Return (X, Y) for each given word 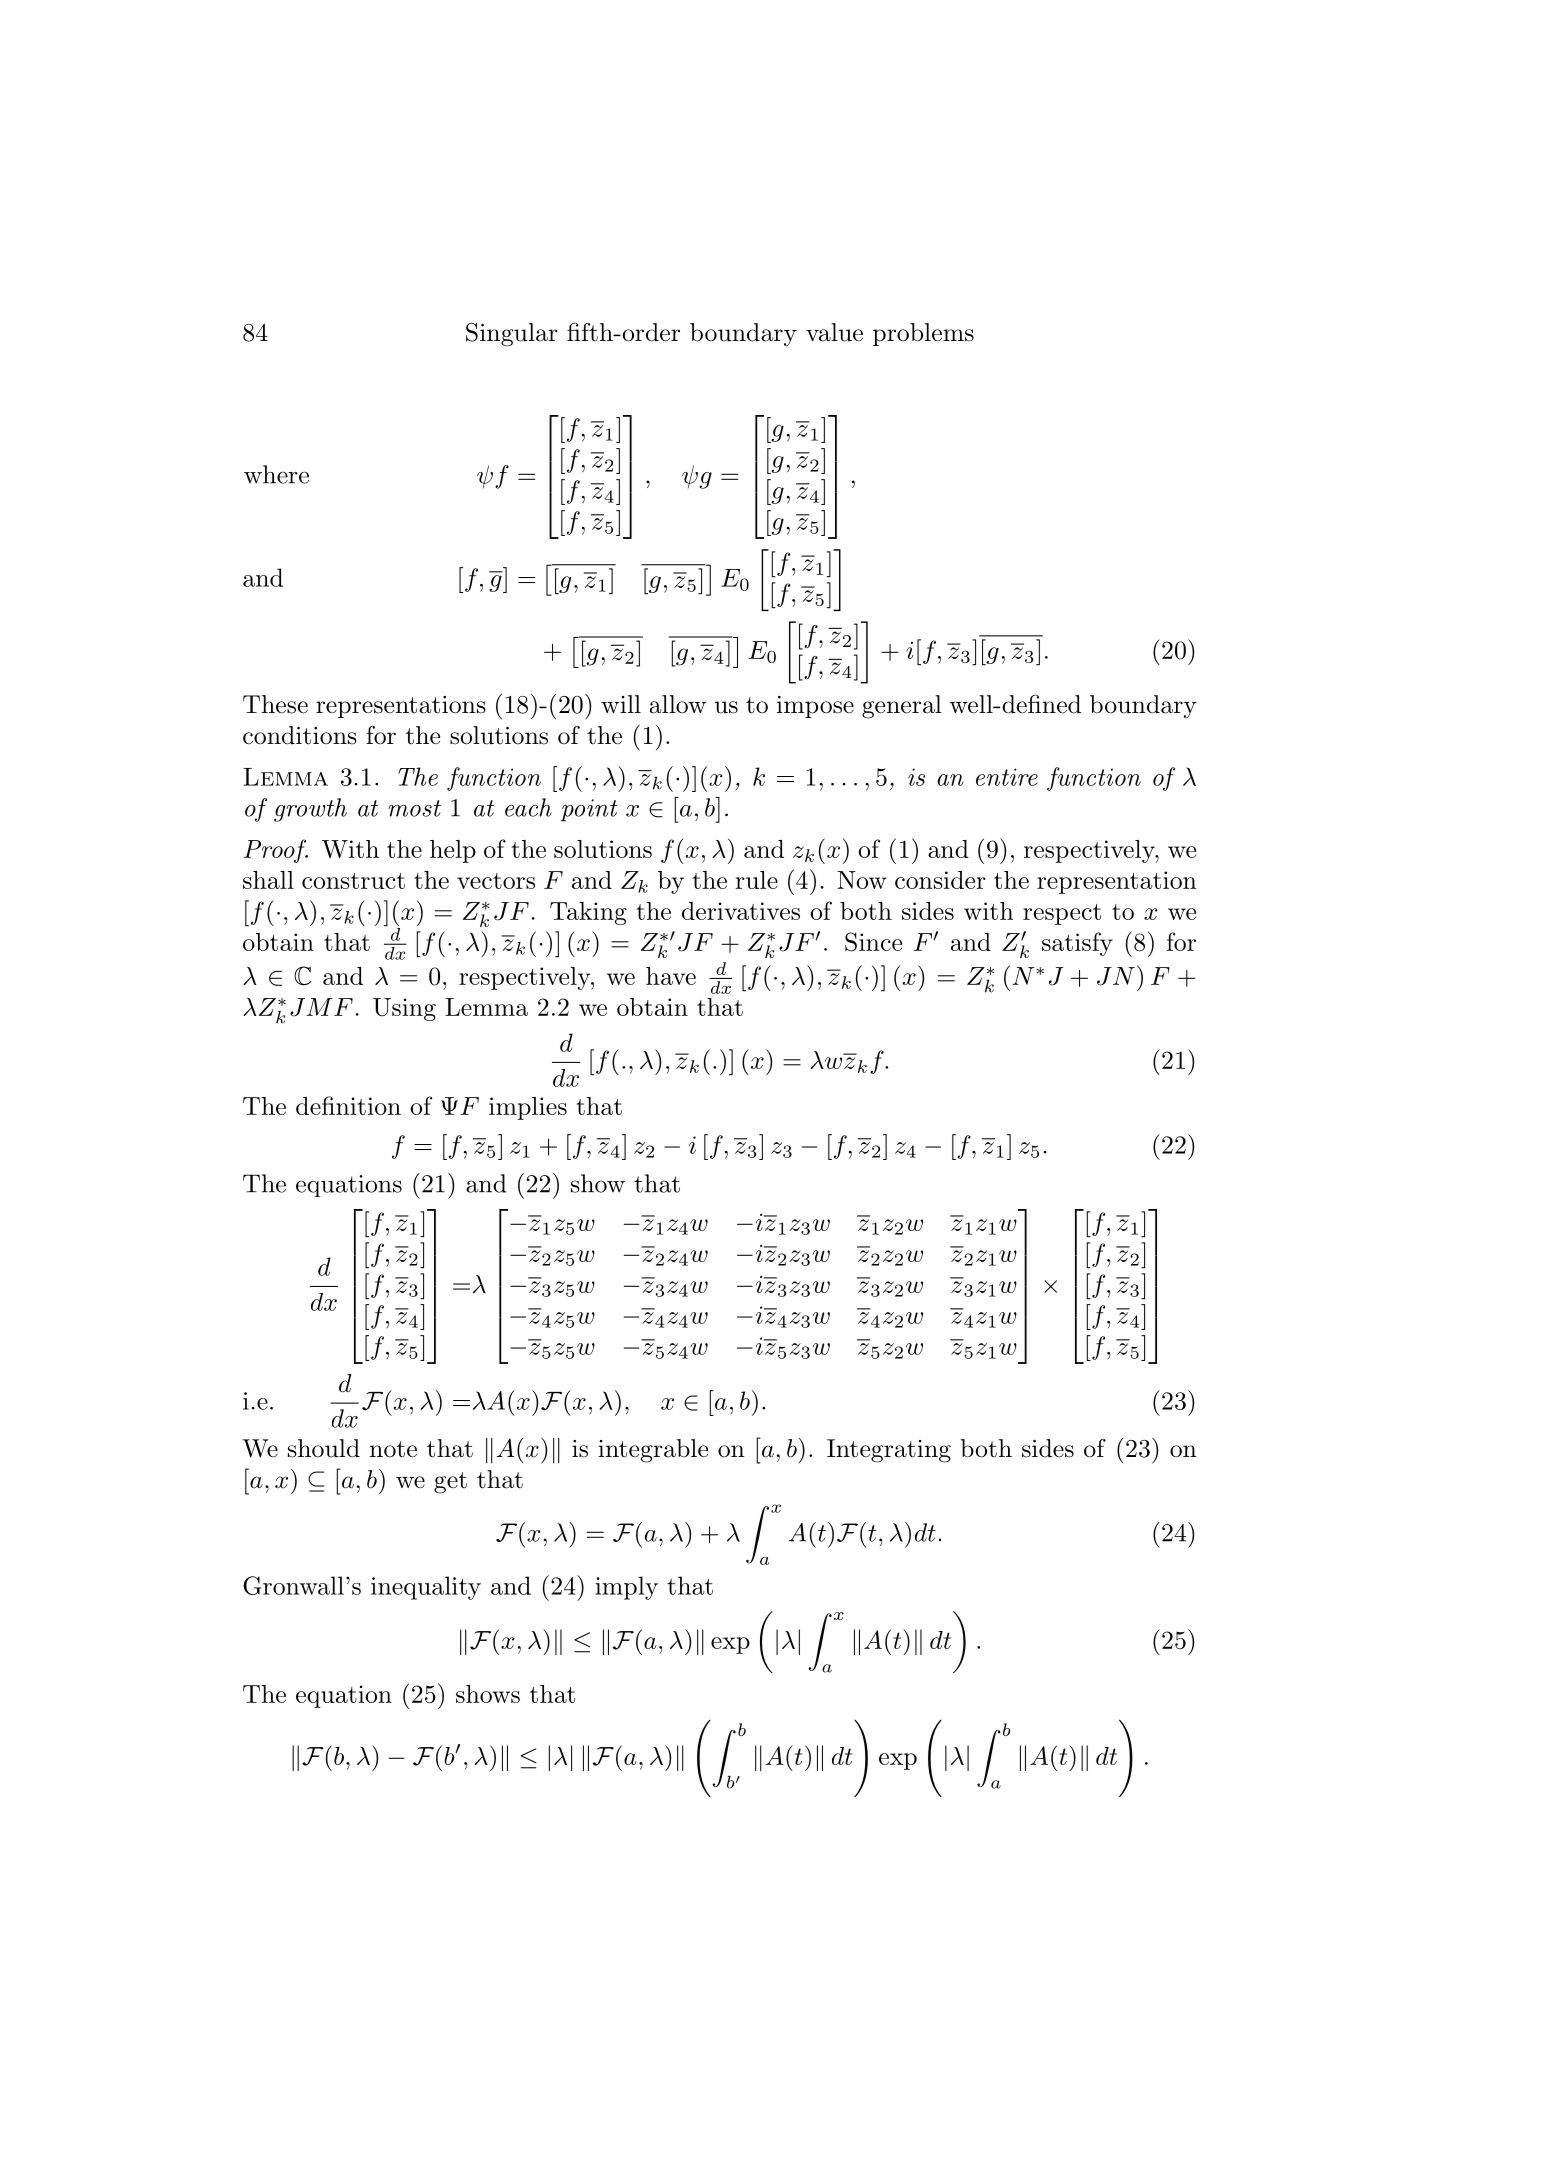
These (275, 704)
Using (404, 1009)
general (902, 707)
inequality (426, 1588)
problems (923, 334)
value (834, 332)
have (671, 976)
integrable (653, 1451)
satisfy (1077, 944)
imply (626, 1588)
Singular (512, 335)
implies (528, 1108)
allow (678, 704)
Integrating (889, 1451)
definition (348, 1105)
